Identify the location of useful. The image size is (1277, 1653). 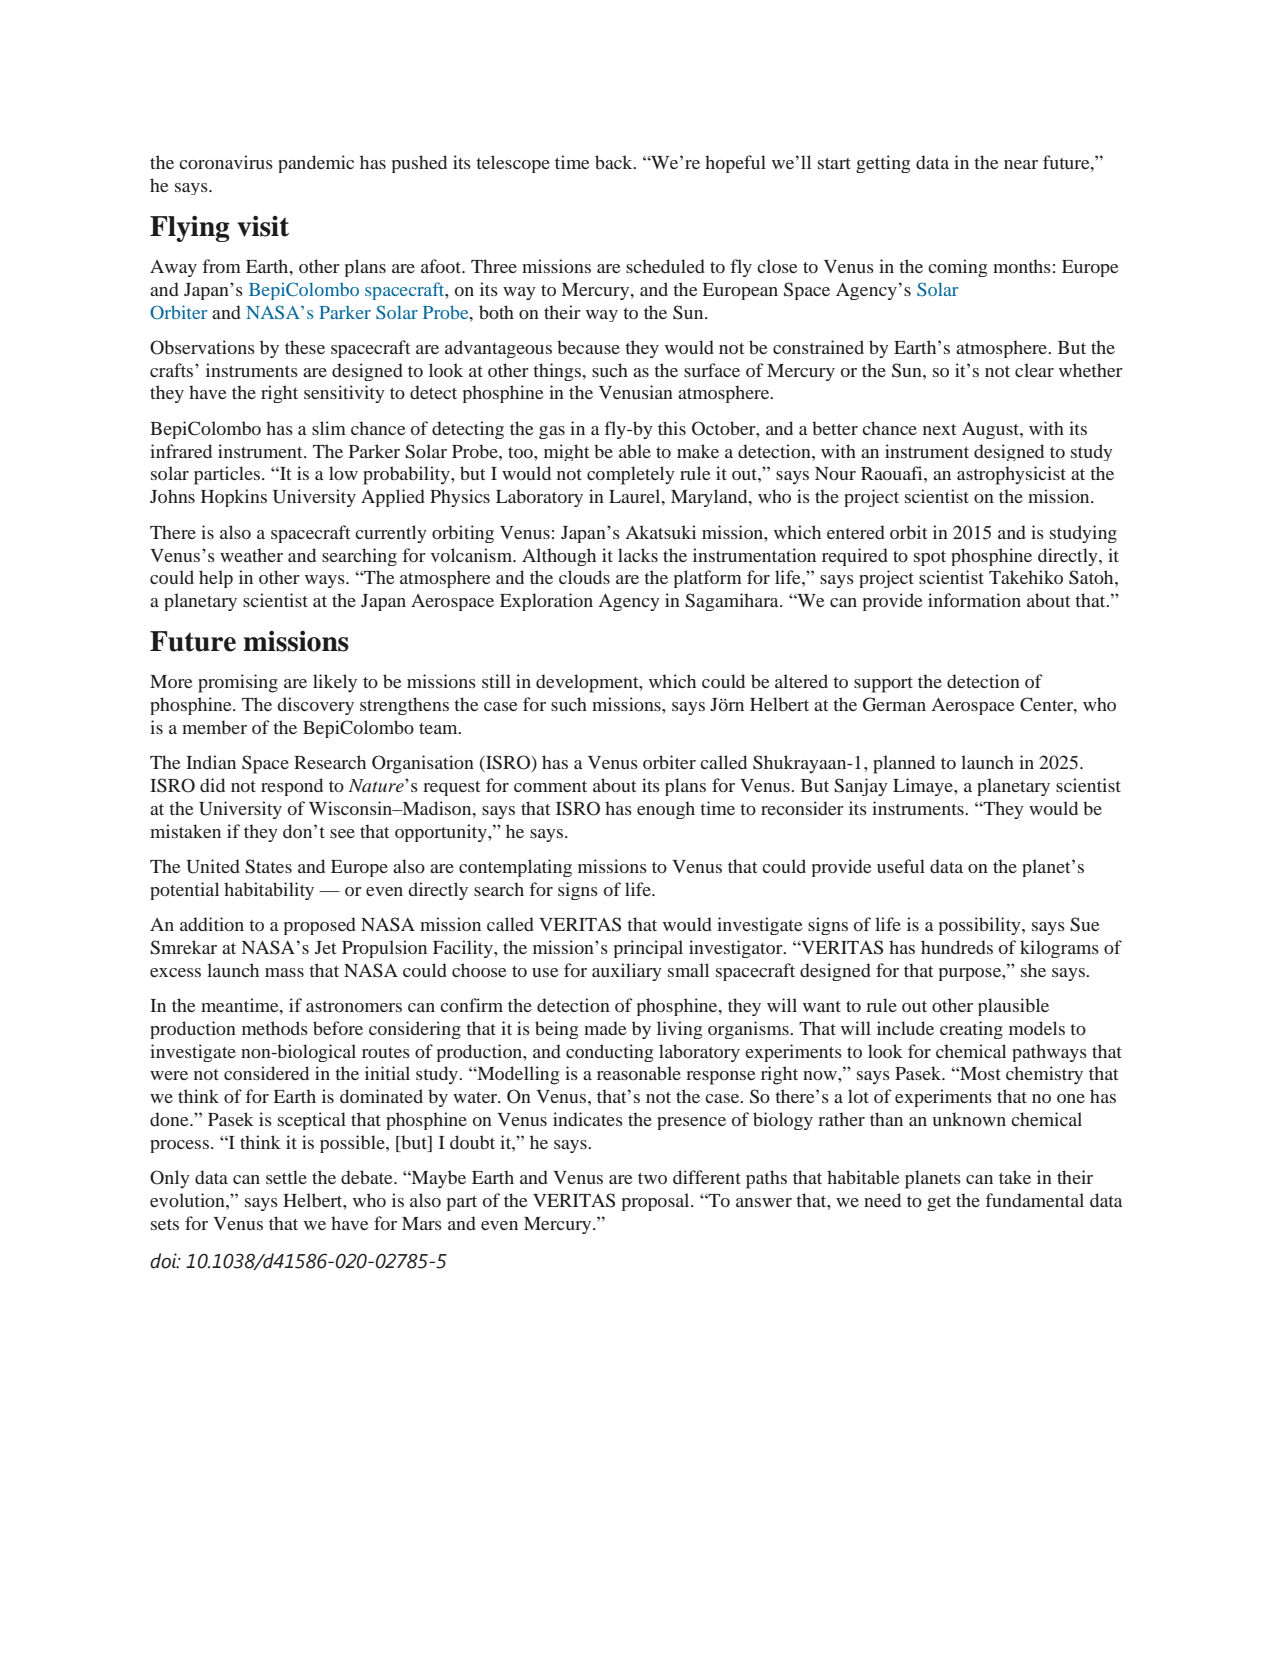
(901, 866).
